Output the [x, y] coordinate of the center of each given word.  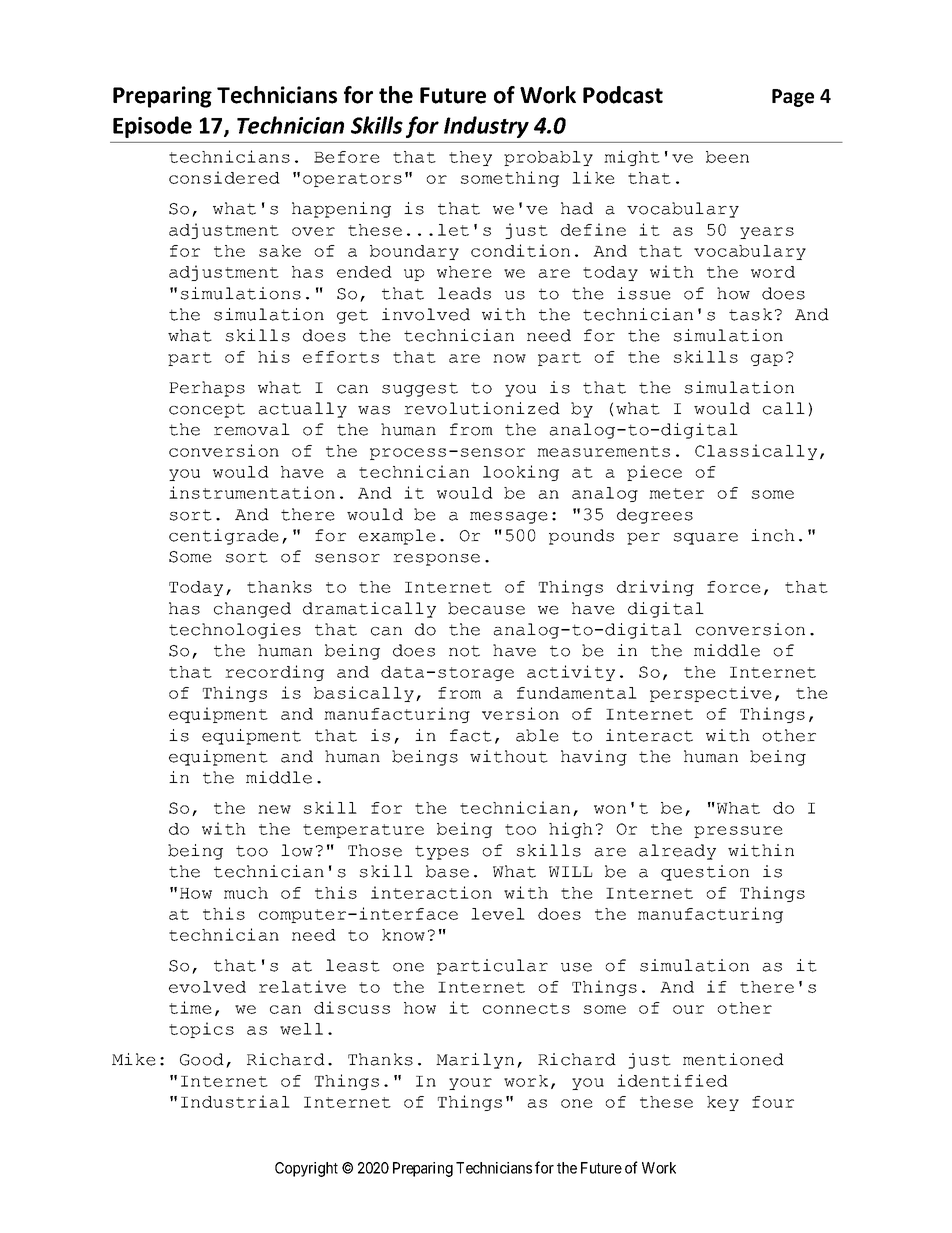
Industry [486, 127]
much [246, 893]
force [734, 587]
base [447, 871]
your [470, 1084]
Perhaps [207, 389]
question [705, 873]
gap [767, 360]
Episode [152, 127]
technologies [235, 631]
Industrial [235, 1101]
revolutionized [482, 408]
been [727, 157]
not [464, 651]
